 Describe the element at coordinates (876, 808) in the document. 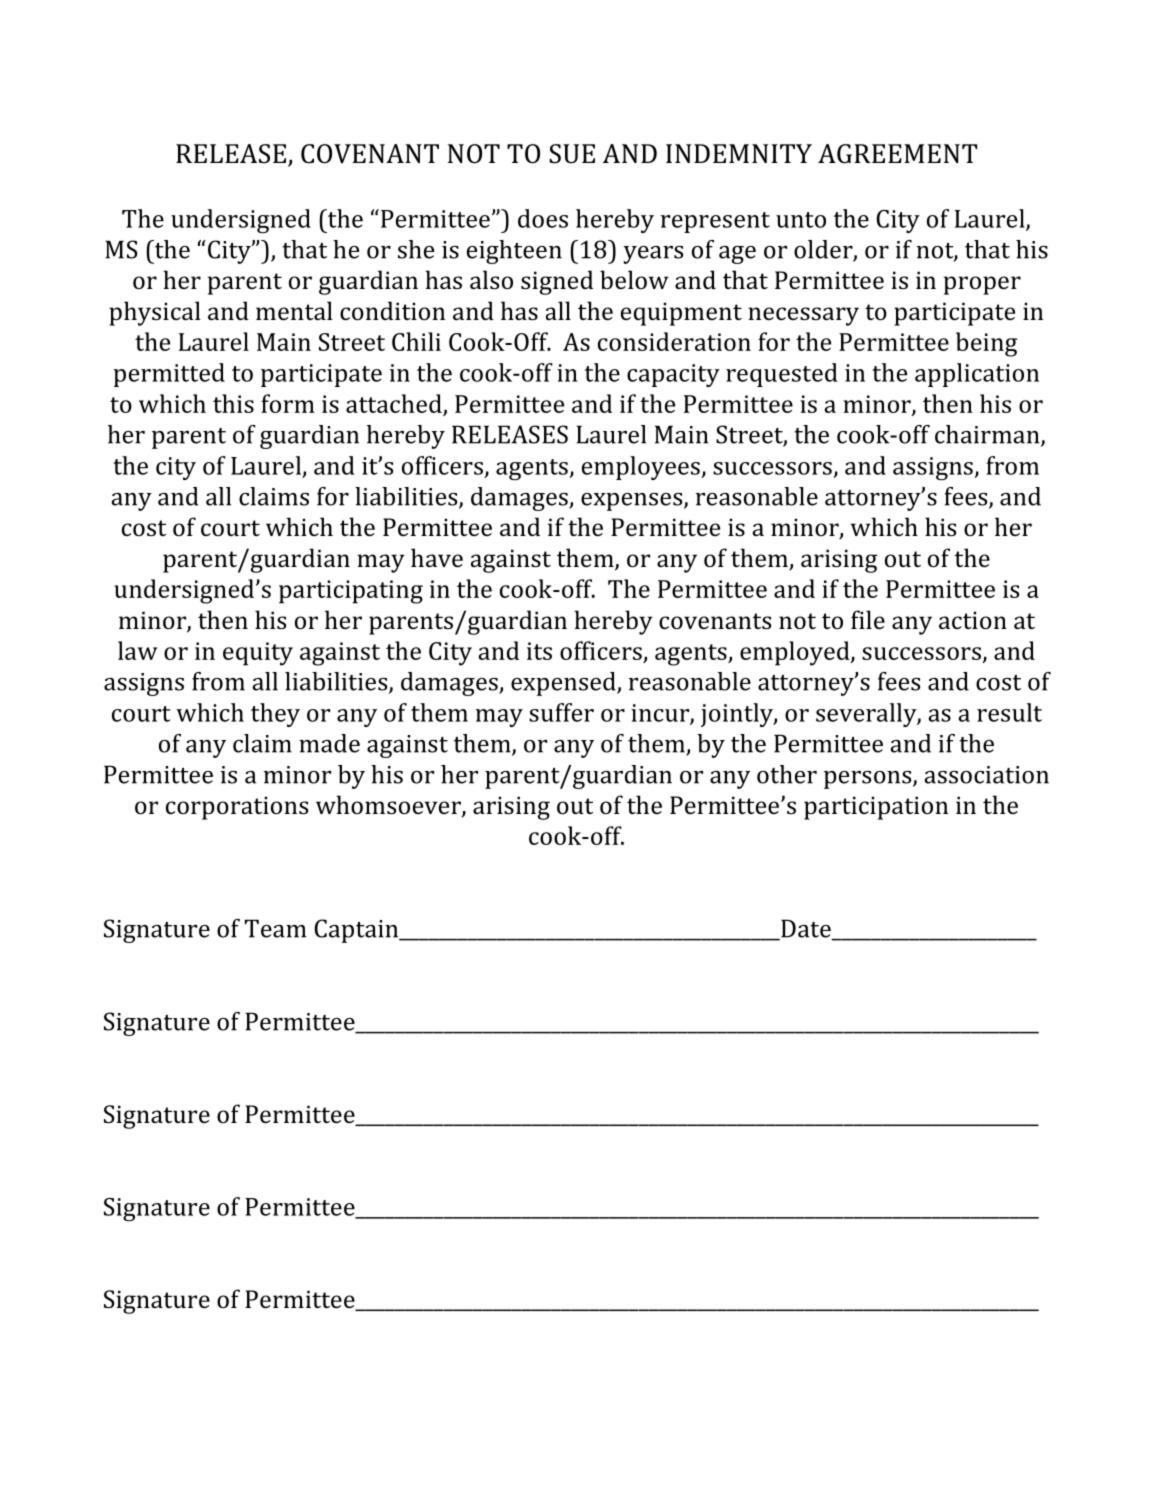

I see `participation` at that location.
